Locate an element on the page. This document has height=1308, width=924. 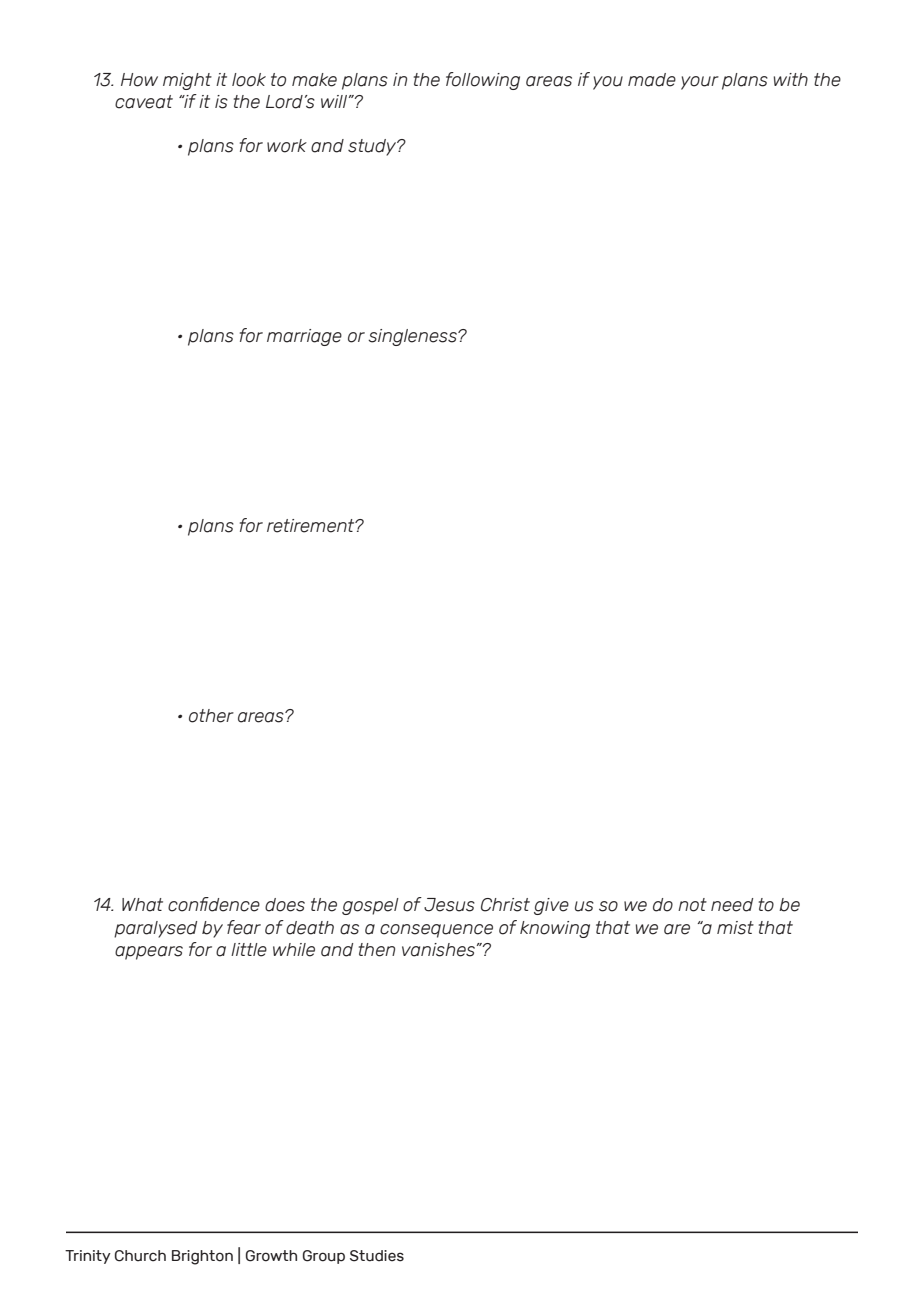
Studies is located at coordinates (377, 1256).
